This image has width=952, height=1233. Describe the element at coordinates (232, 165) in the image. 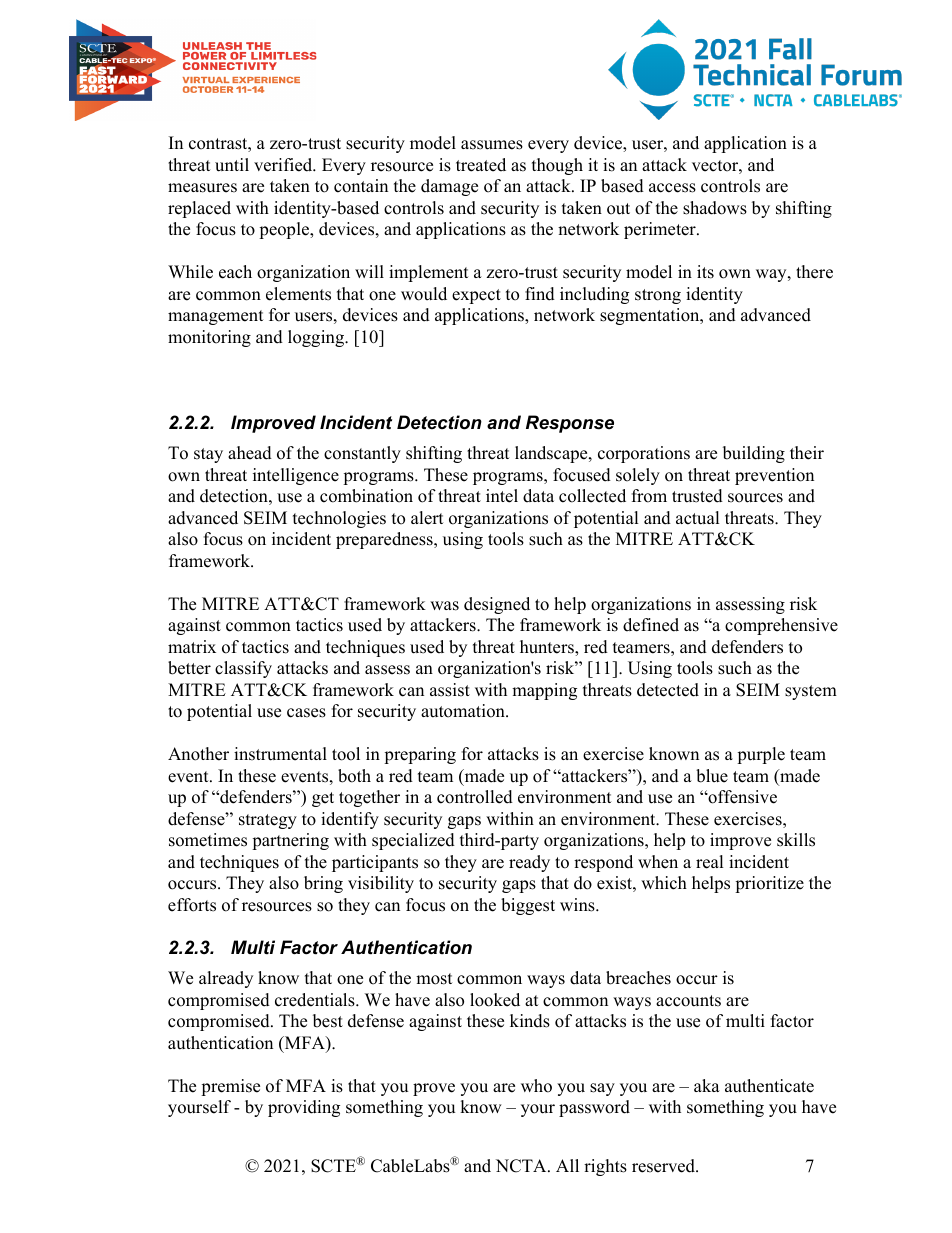

I see `until` at that location.
